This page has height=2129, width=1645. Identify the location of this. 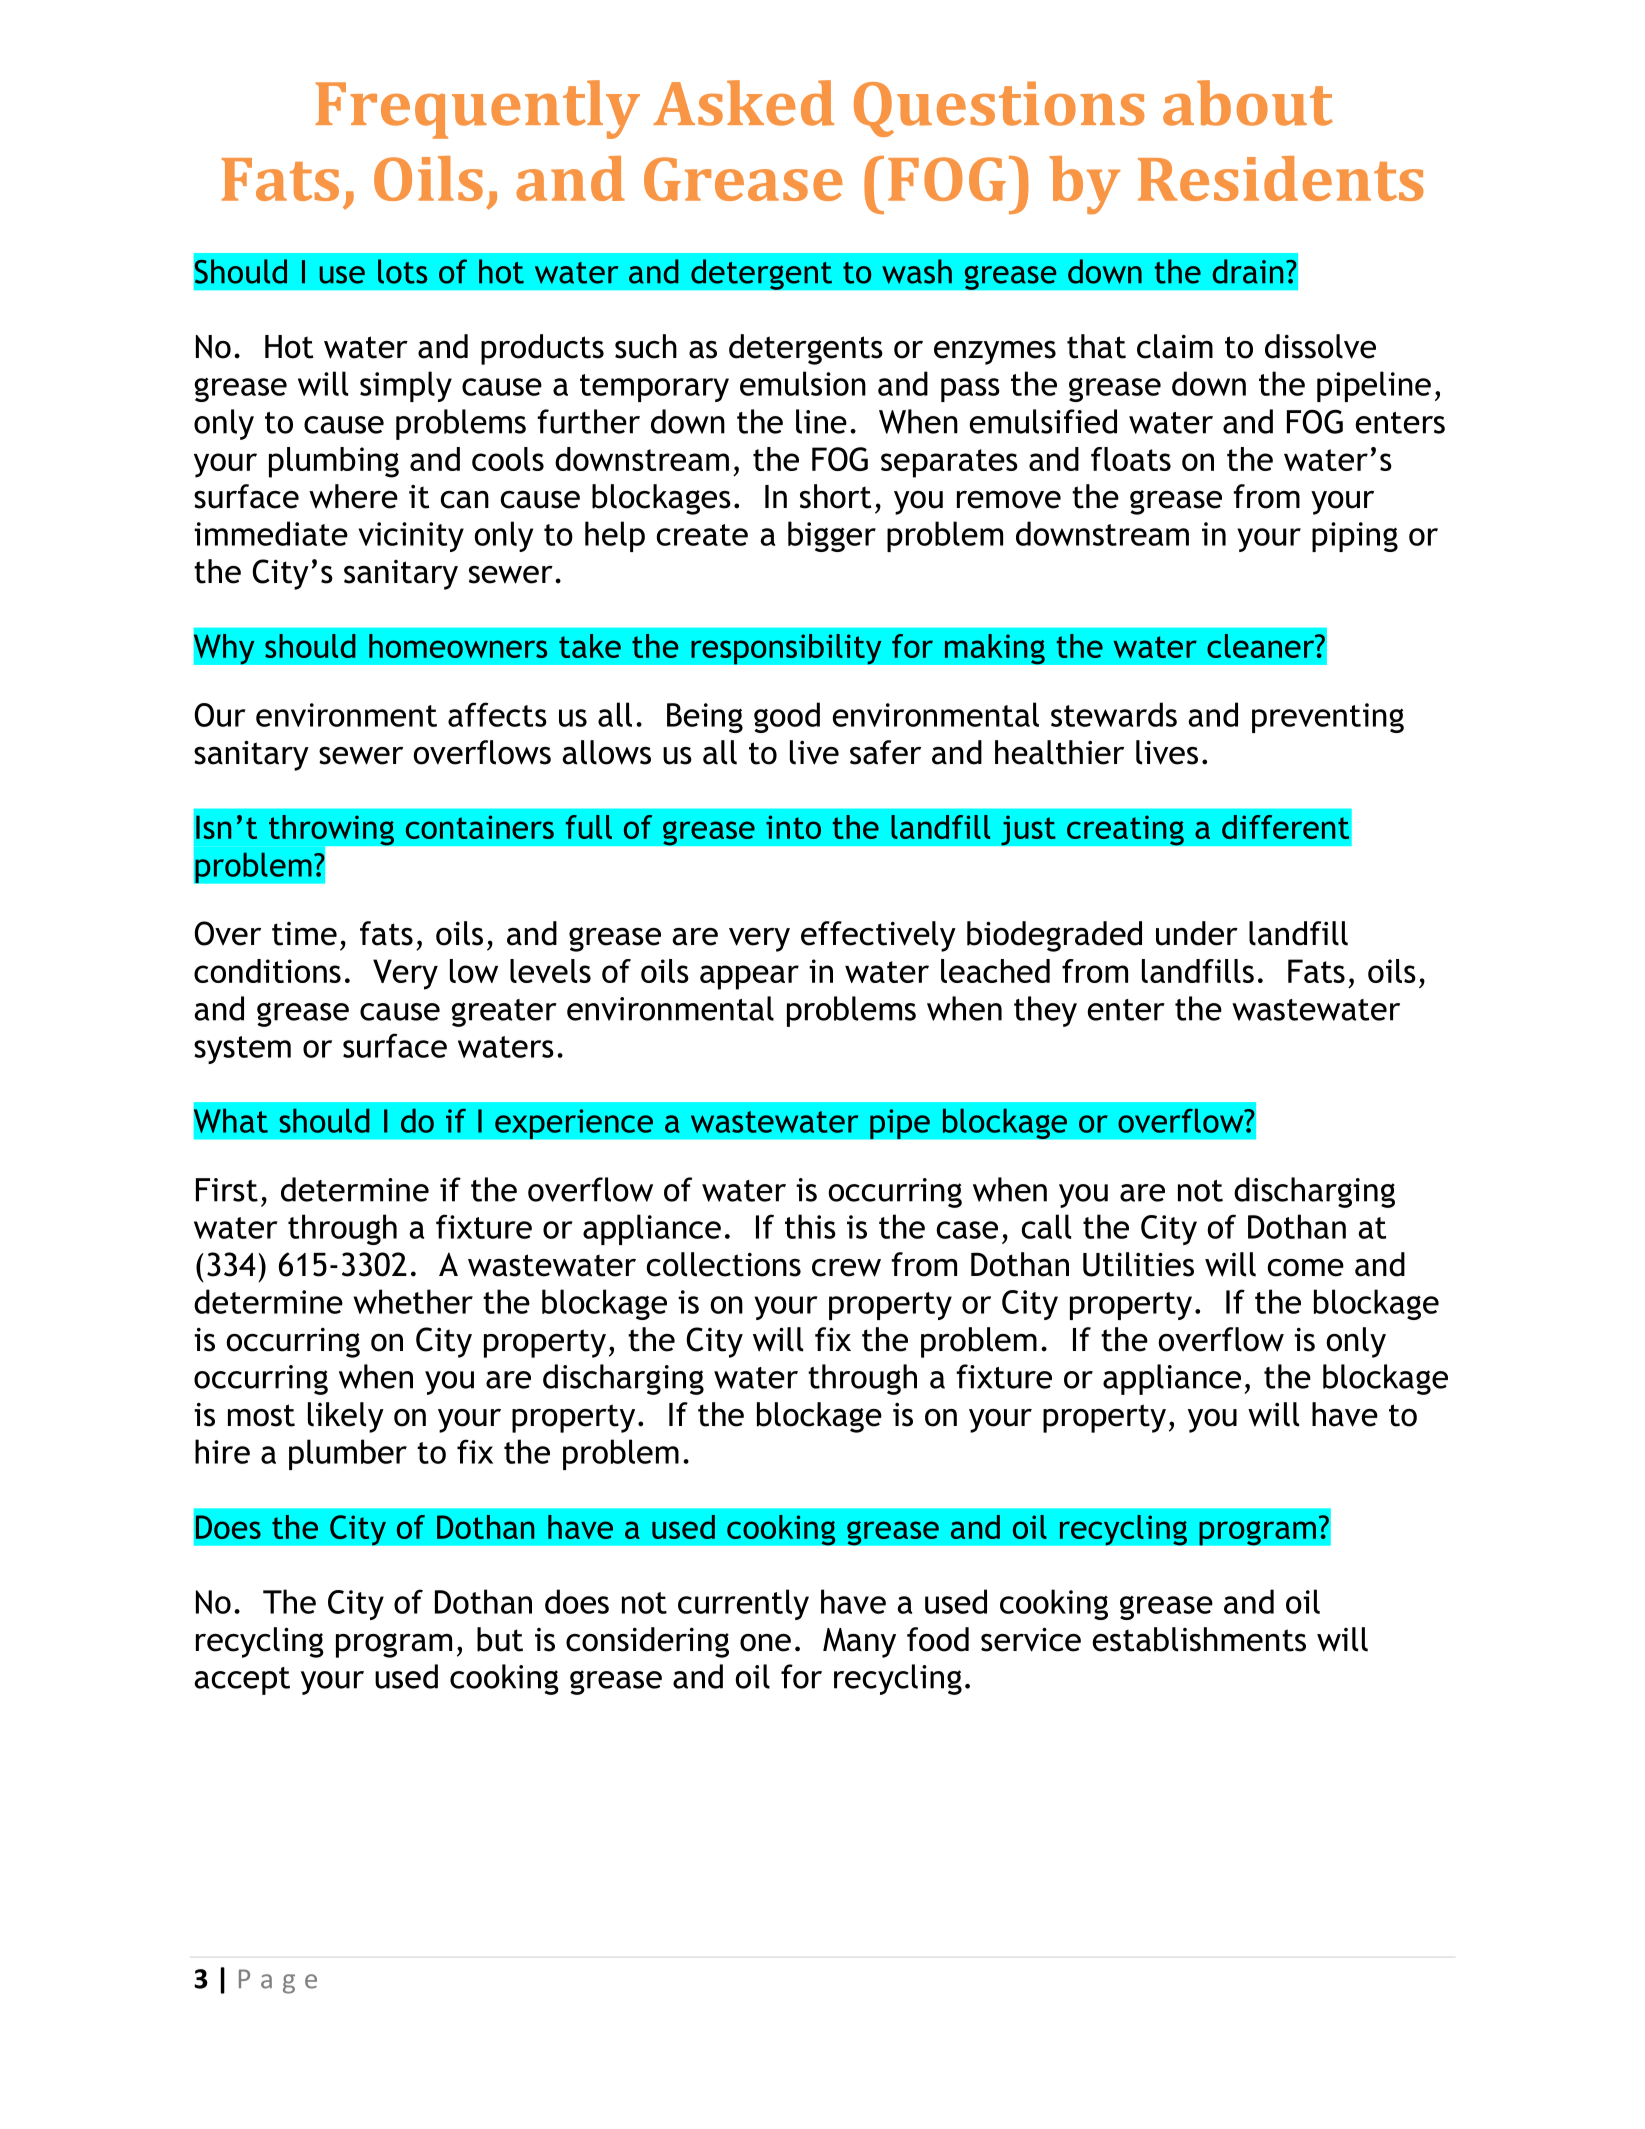
(810, 1226).
